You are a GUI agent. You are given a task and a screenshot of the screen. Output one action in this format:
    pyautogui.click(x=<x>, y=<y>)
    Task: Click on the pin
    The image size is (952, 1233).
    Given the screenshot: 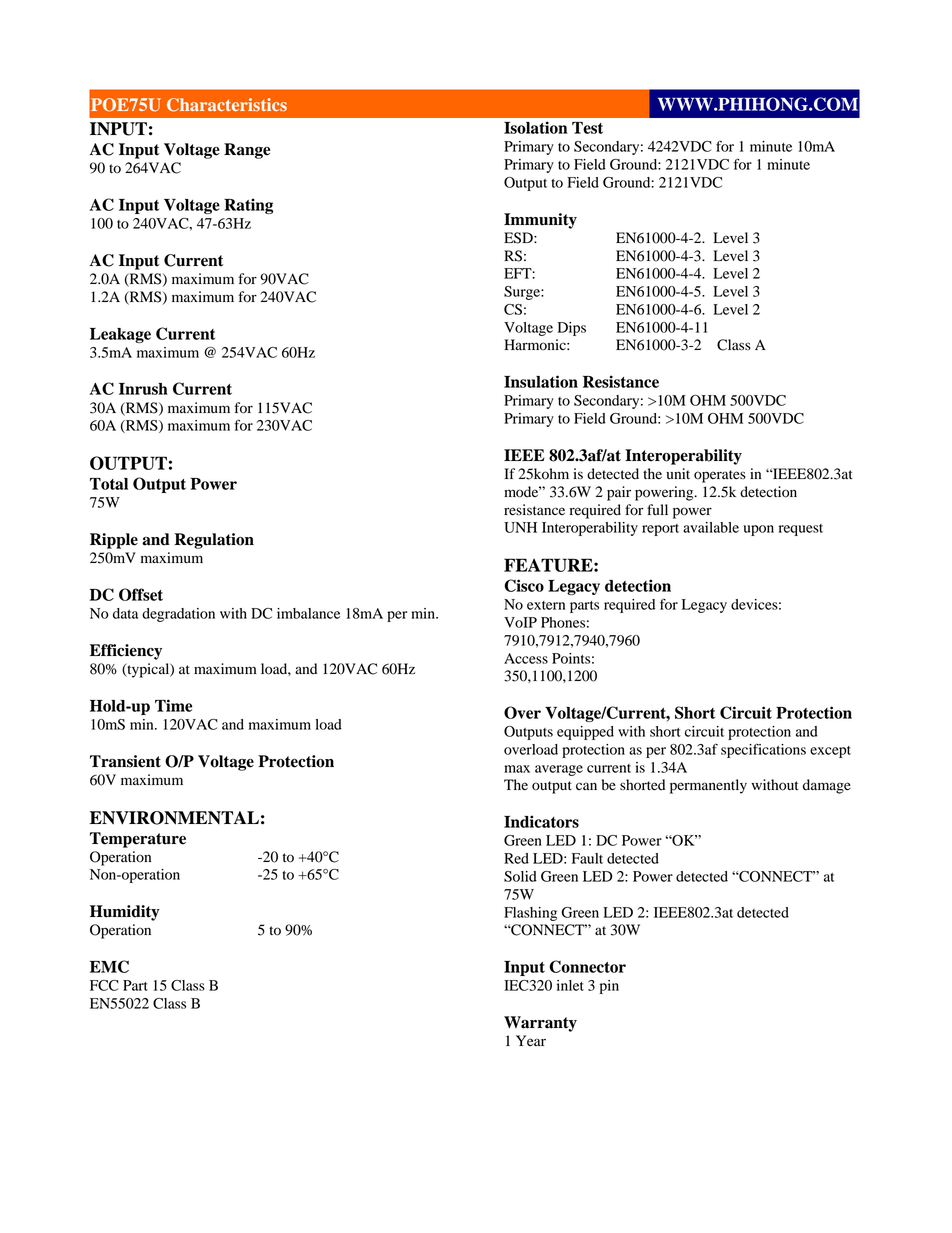 What is the action you would take?
    pyautogui.click(x=609, y=987)
